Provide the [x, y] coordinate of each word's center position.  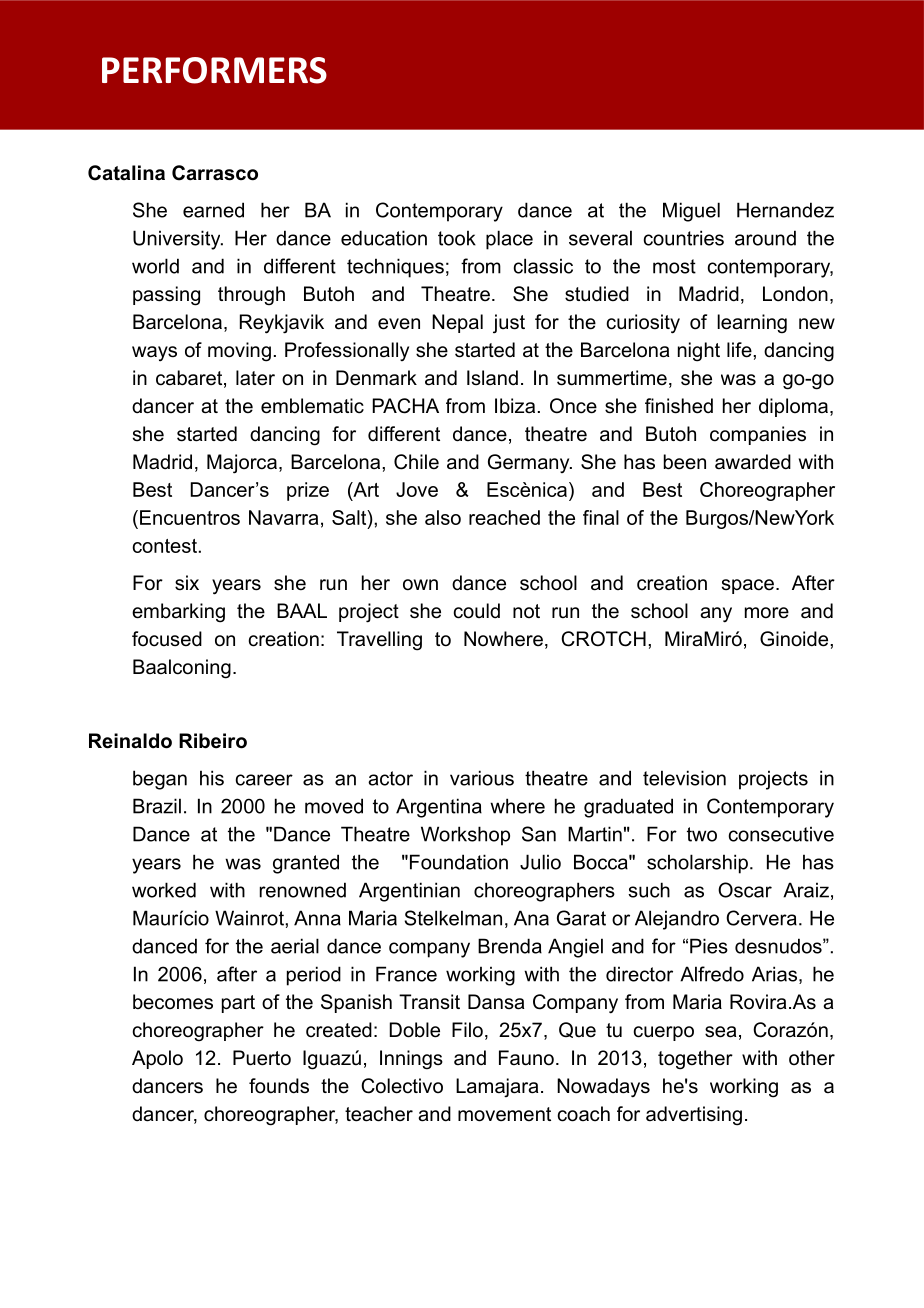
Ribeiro [213, 741]
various [482, 778]
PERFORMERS [214, 70]
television [684, 778]
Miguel [691, 212]
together [695, 1060]
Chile [416, 462]
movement [504, 1114]
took [457, 238]
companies [758, 435]
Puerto [262, 1058]
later [255, 378]
